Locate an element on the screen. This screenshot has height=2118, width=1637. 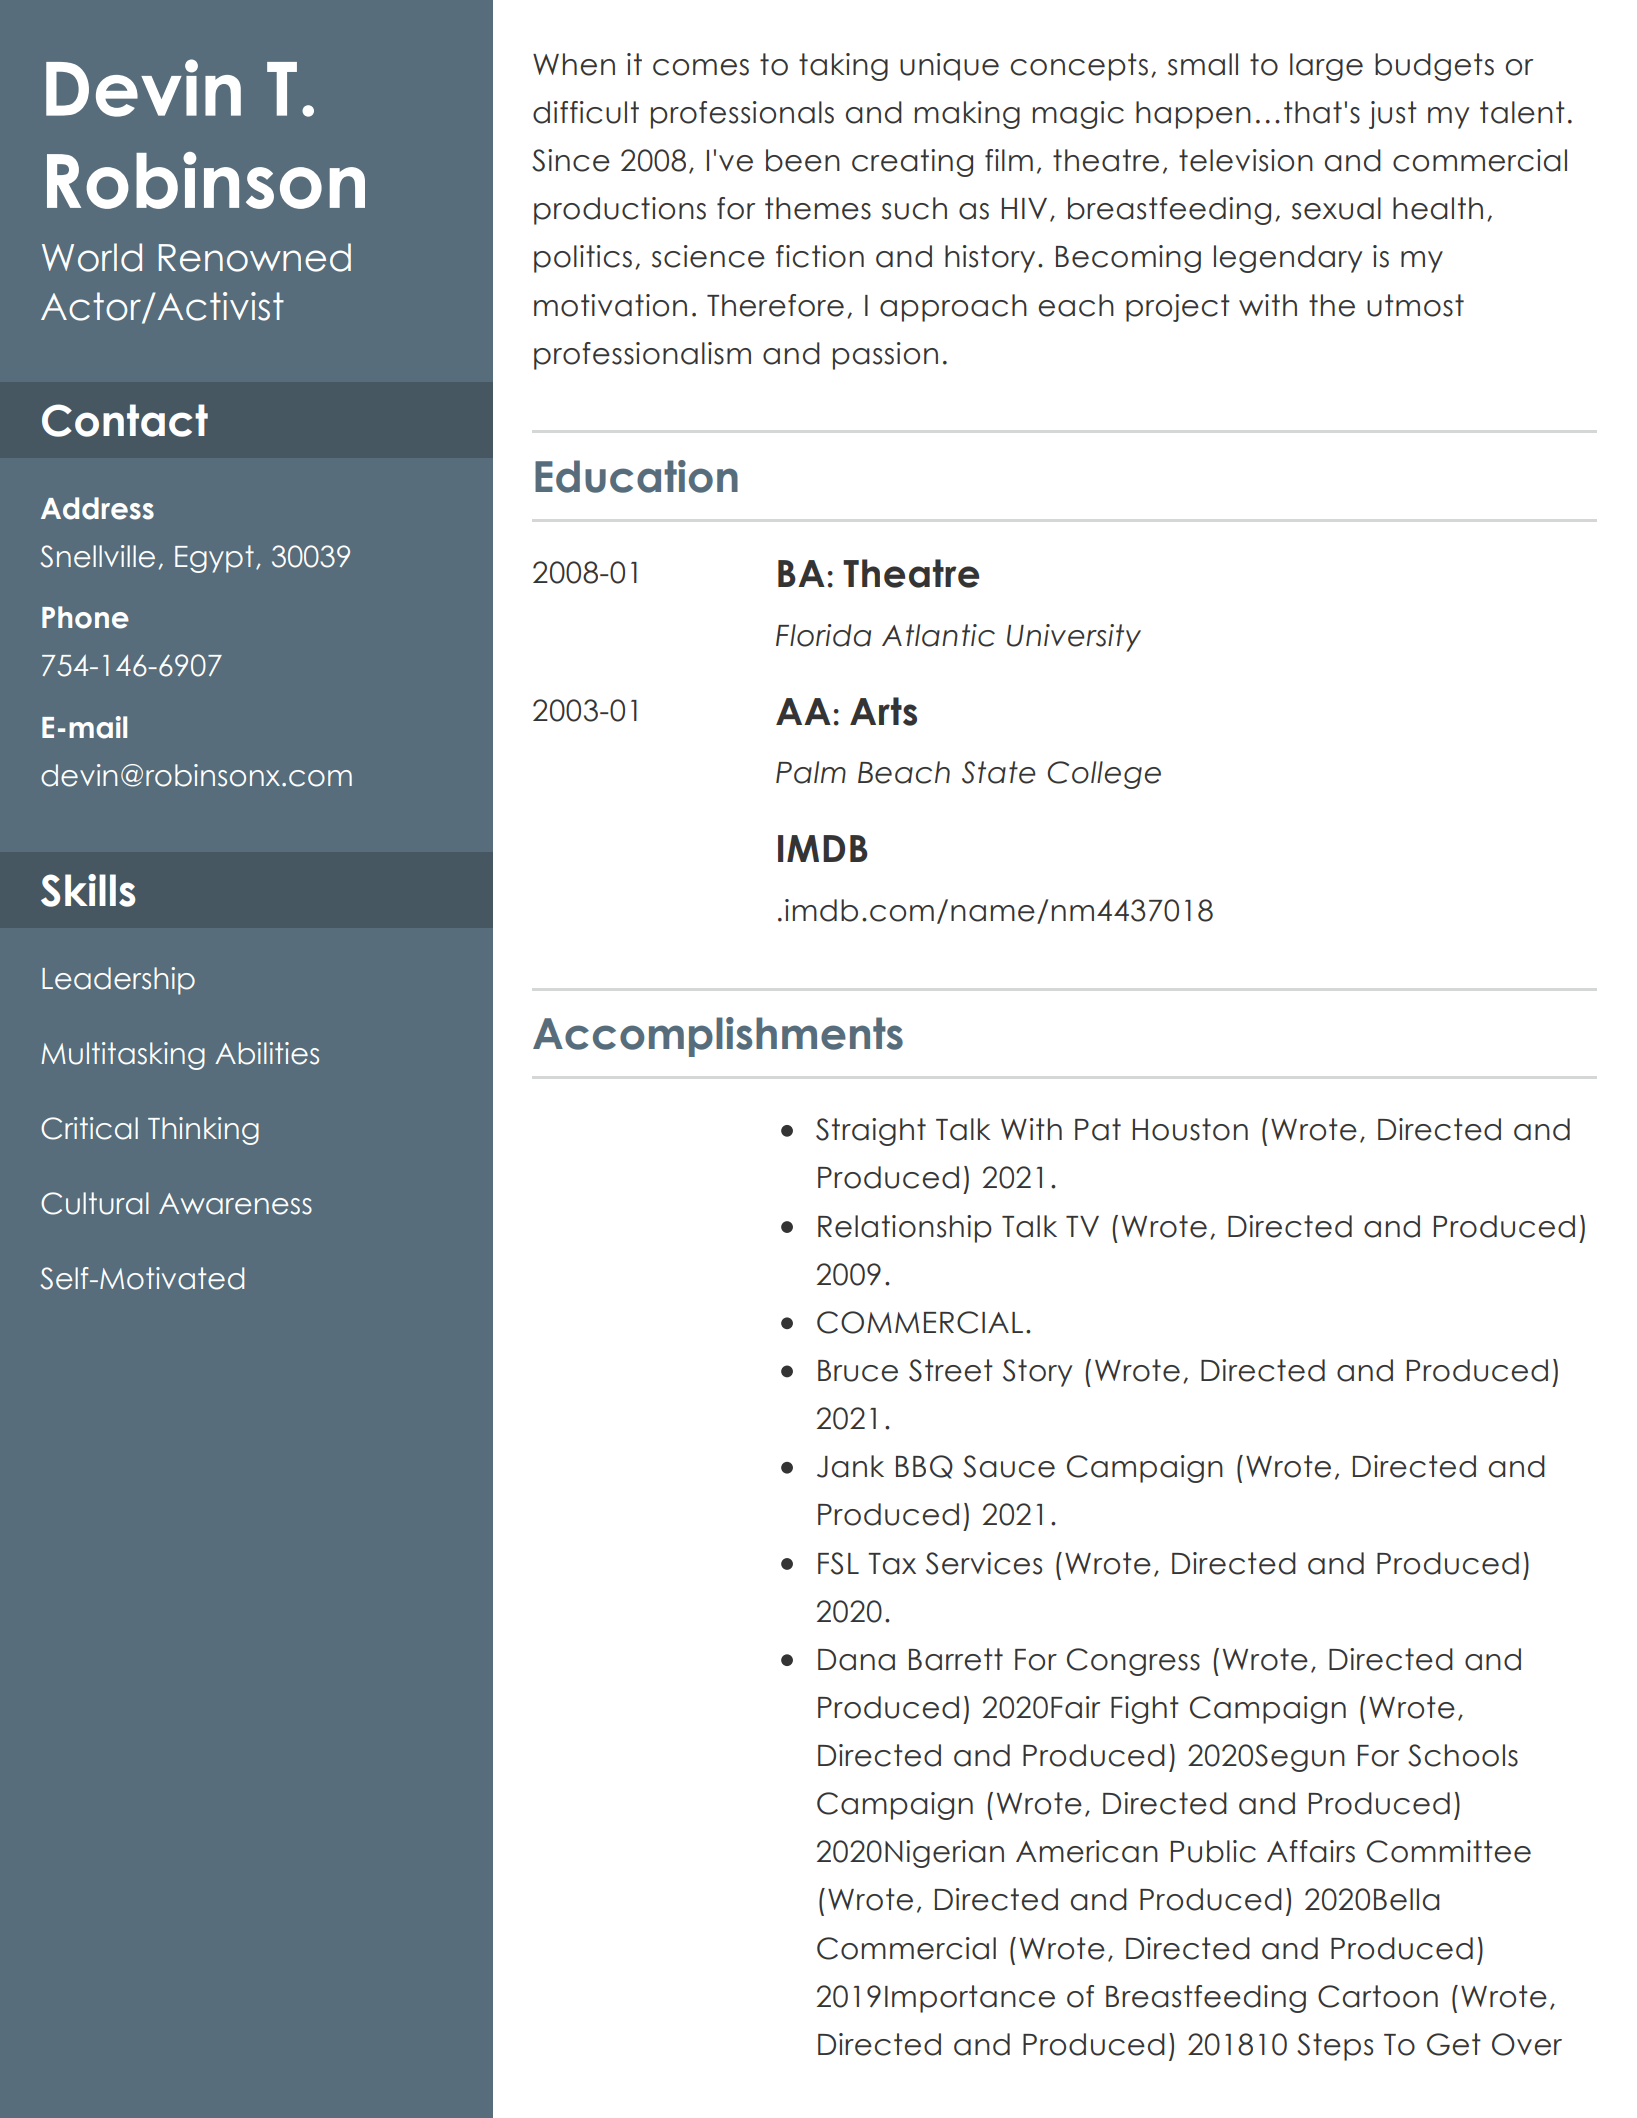
Dana is located at coordinates (856, 1660).
